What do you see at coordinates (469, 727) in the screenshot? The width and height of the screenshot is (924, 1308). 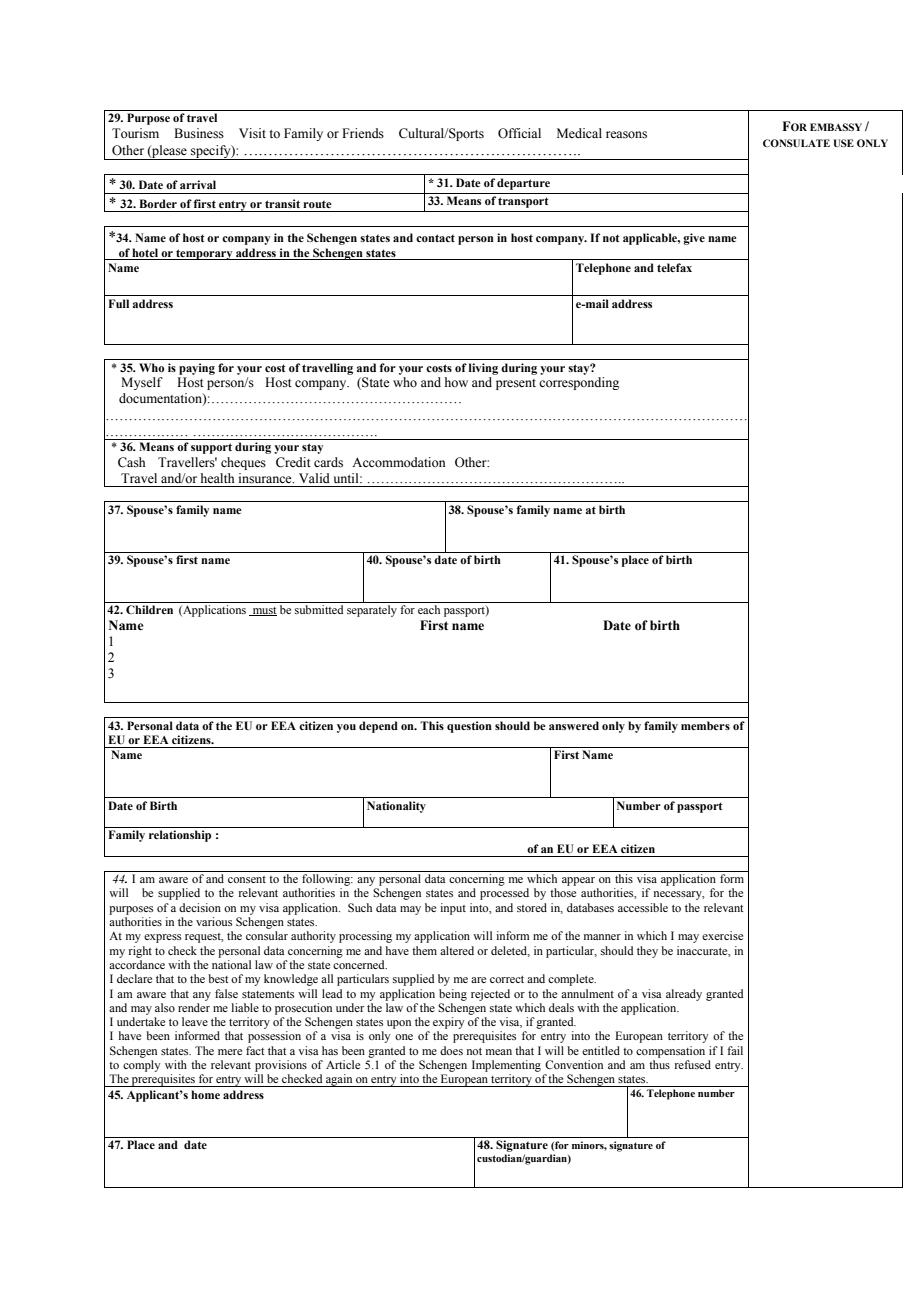 I see `question` at bounding box center [469, 727].
